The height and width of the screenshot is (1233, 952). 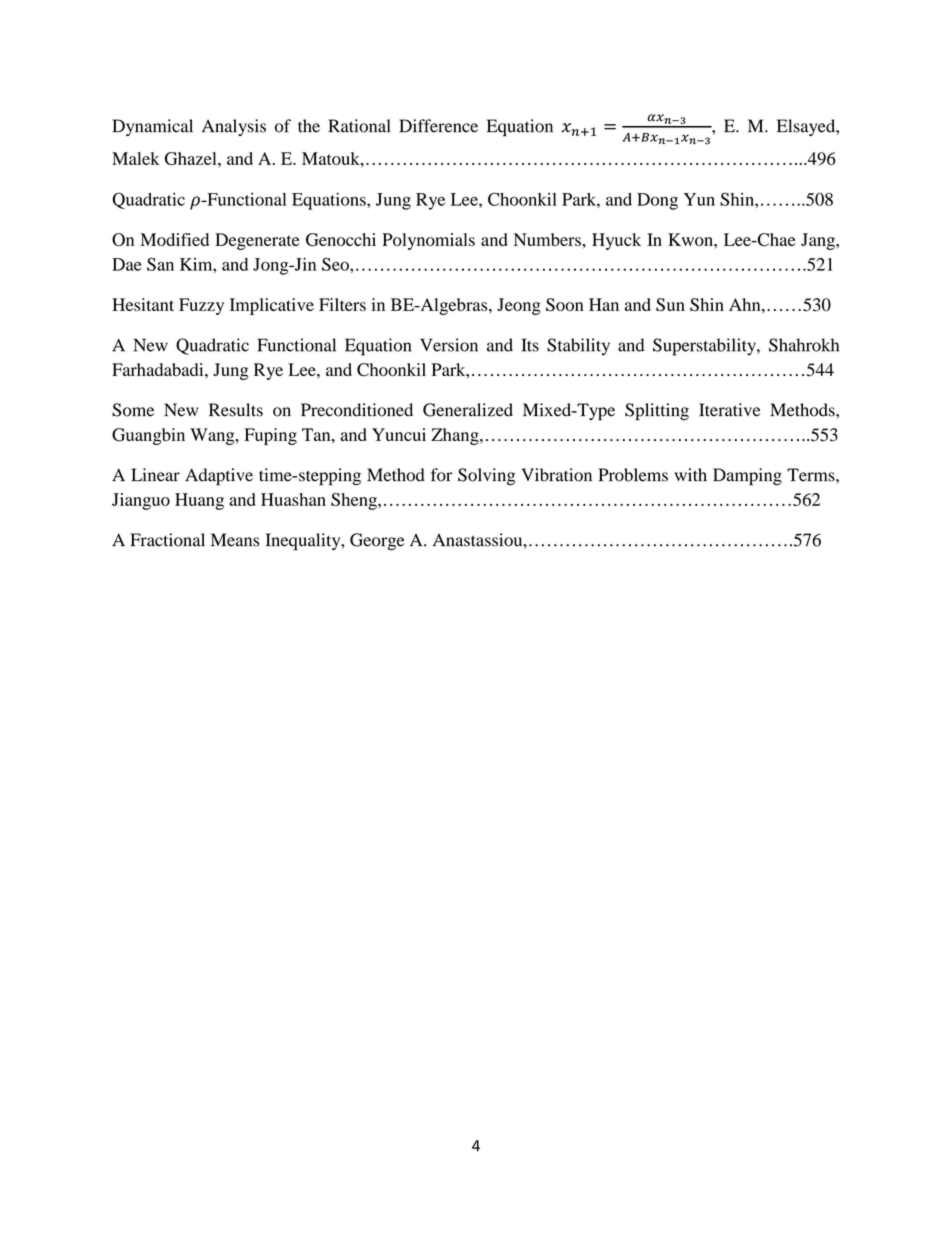 I want to click on Analysis, so click(x=234, y=127).
